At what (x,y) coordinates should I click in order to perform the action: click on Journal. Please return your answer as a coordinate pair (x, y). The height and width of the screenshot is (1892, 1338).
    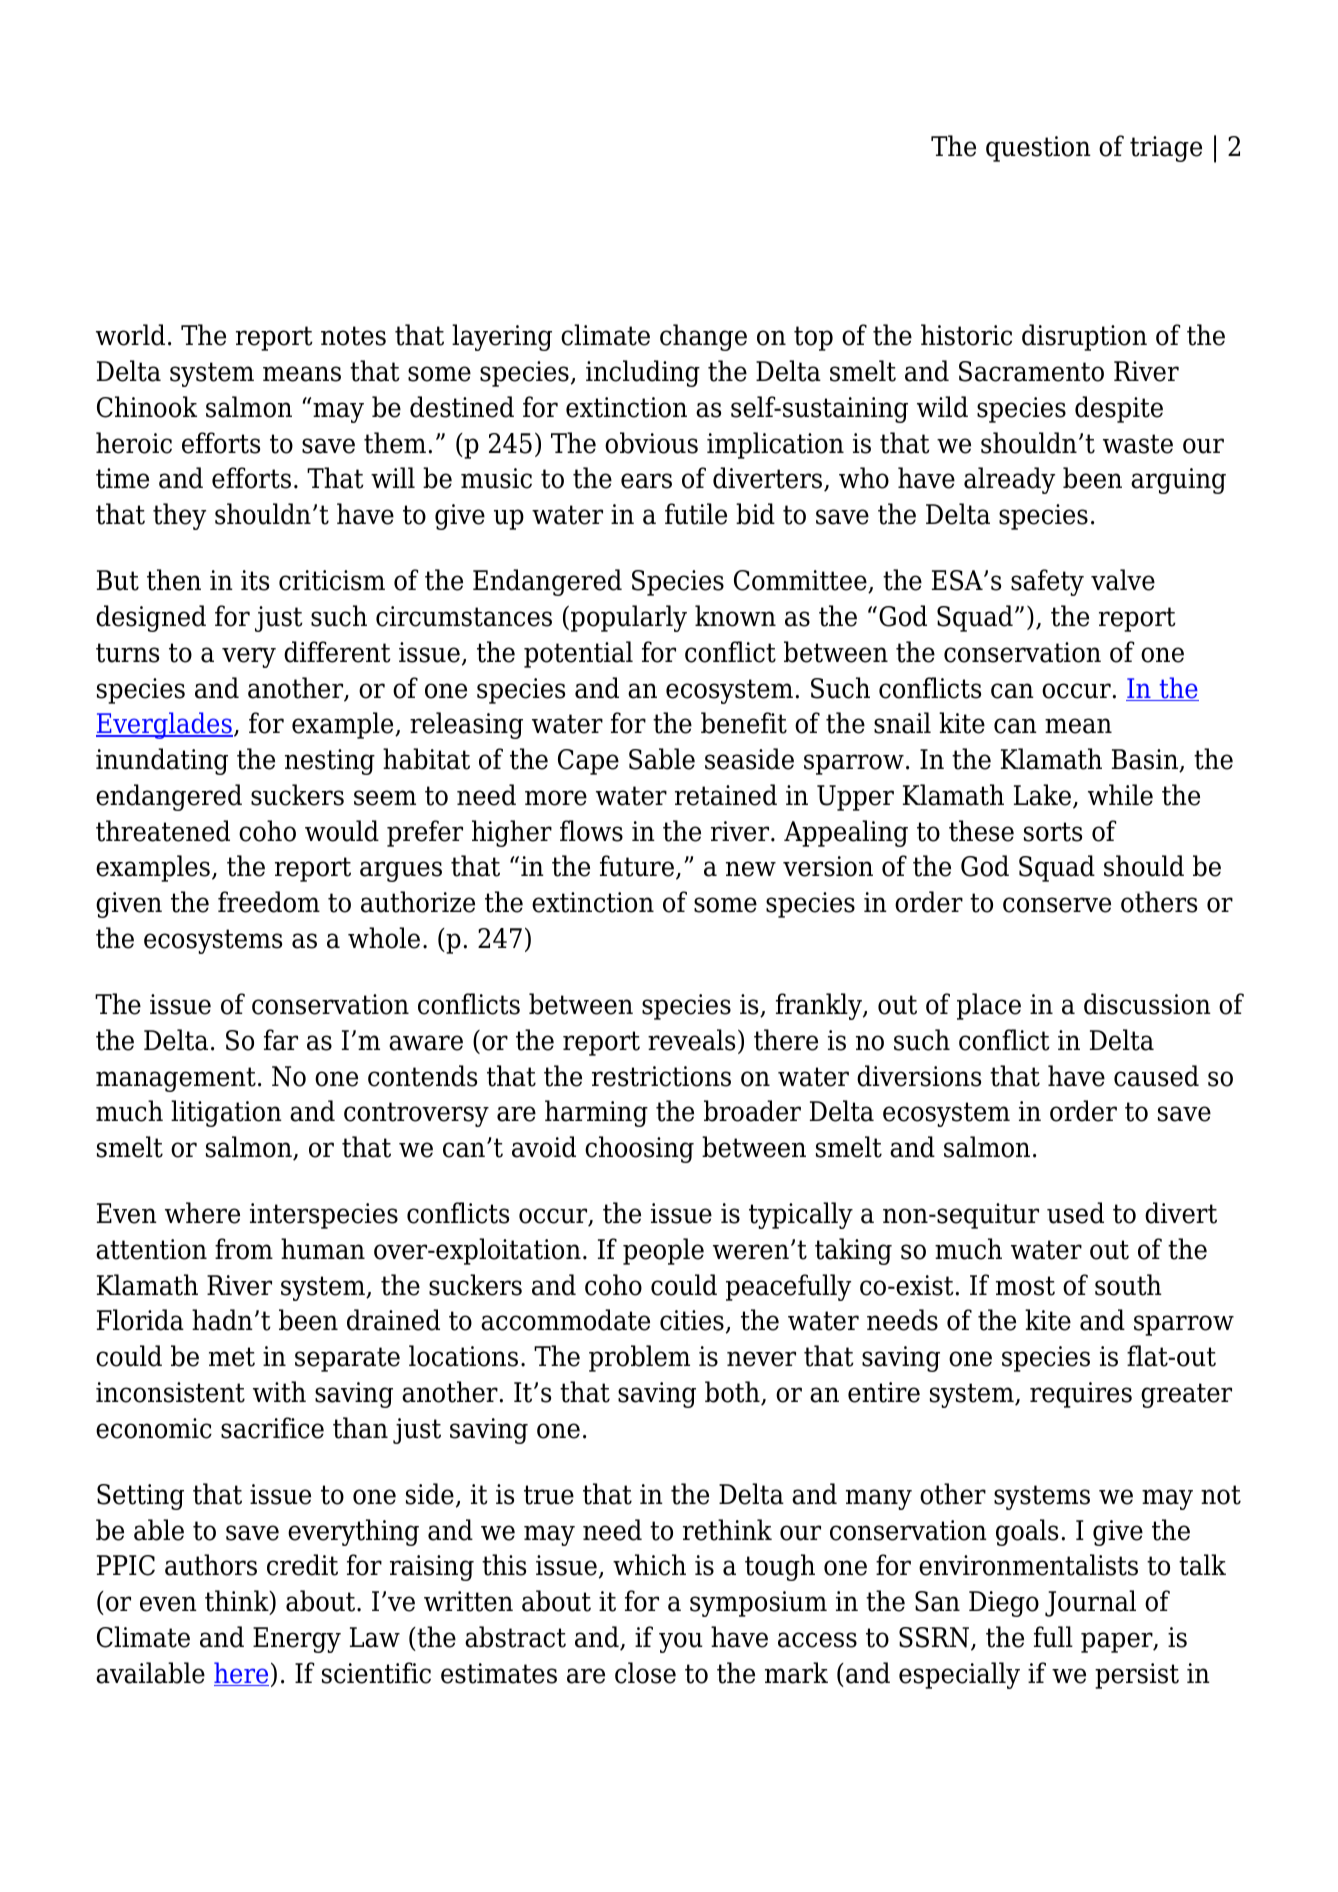
    Looking at the image, I should click on (1090, 1603).
